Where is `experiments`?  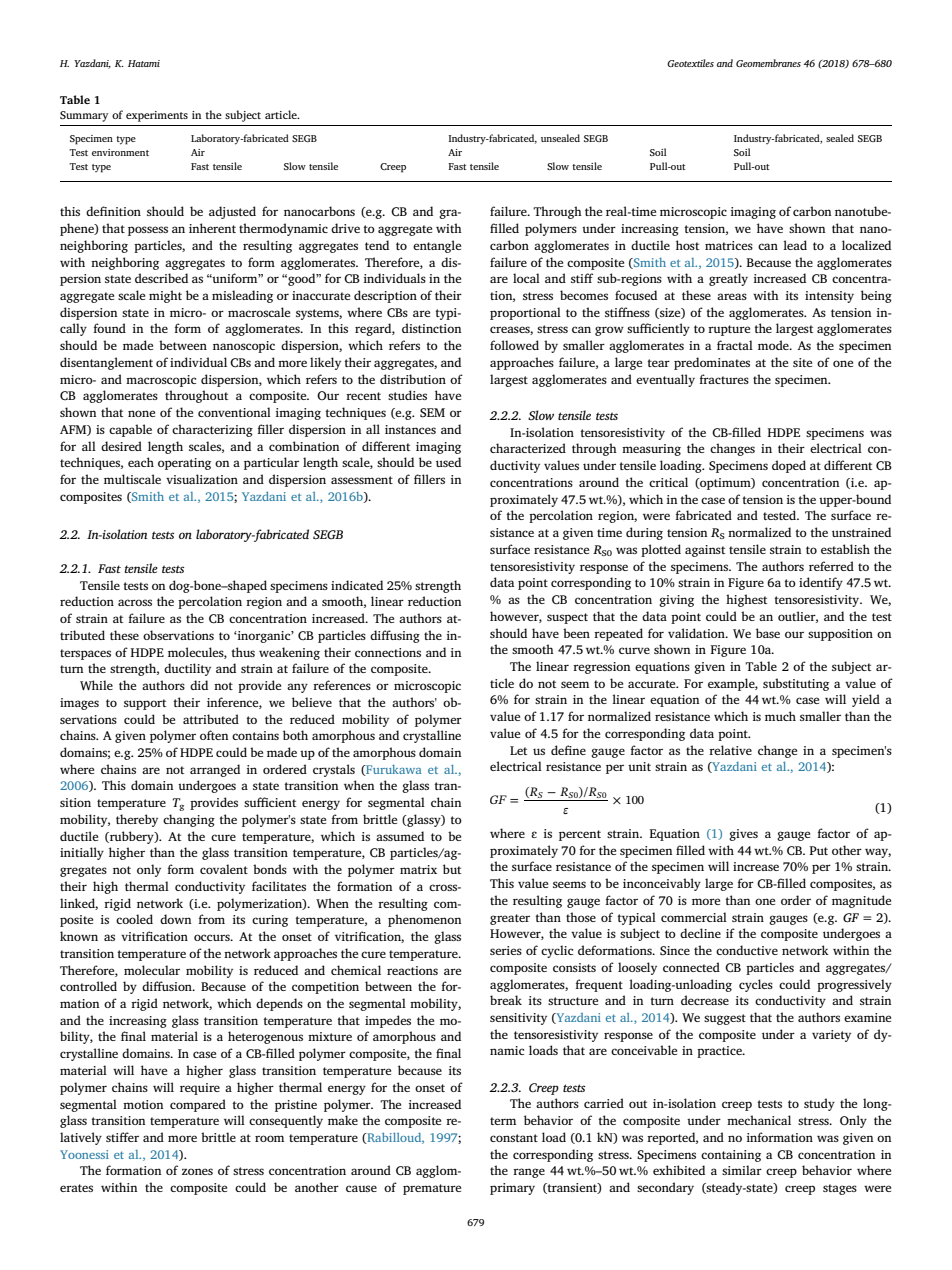 experiments is located at coordinates (157, 116).
